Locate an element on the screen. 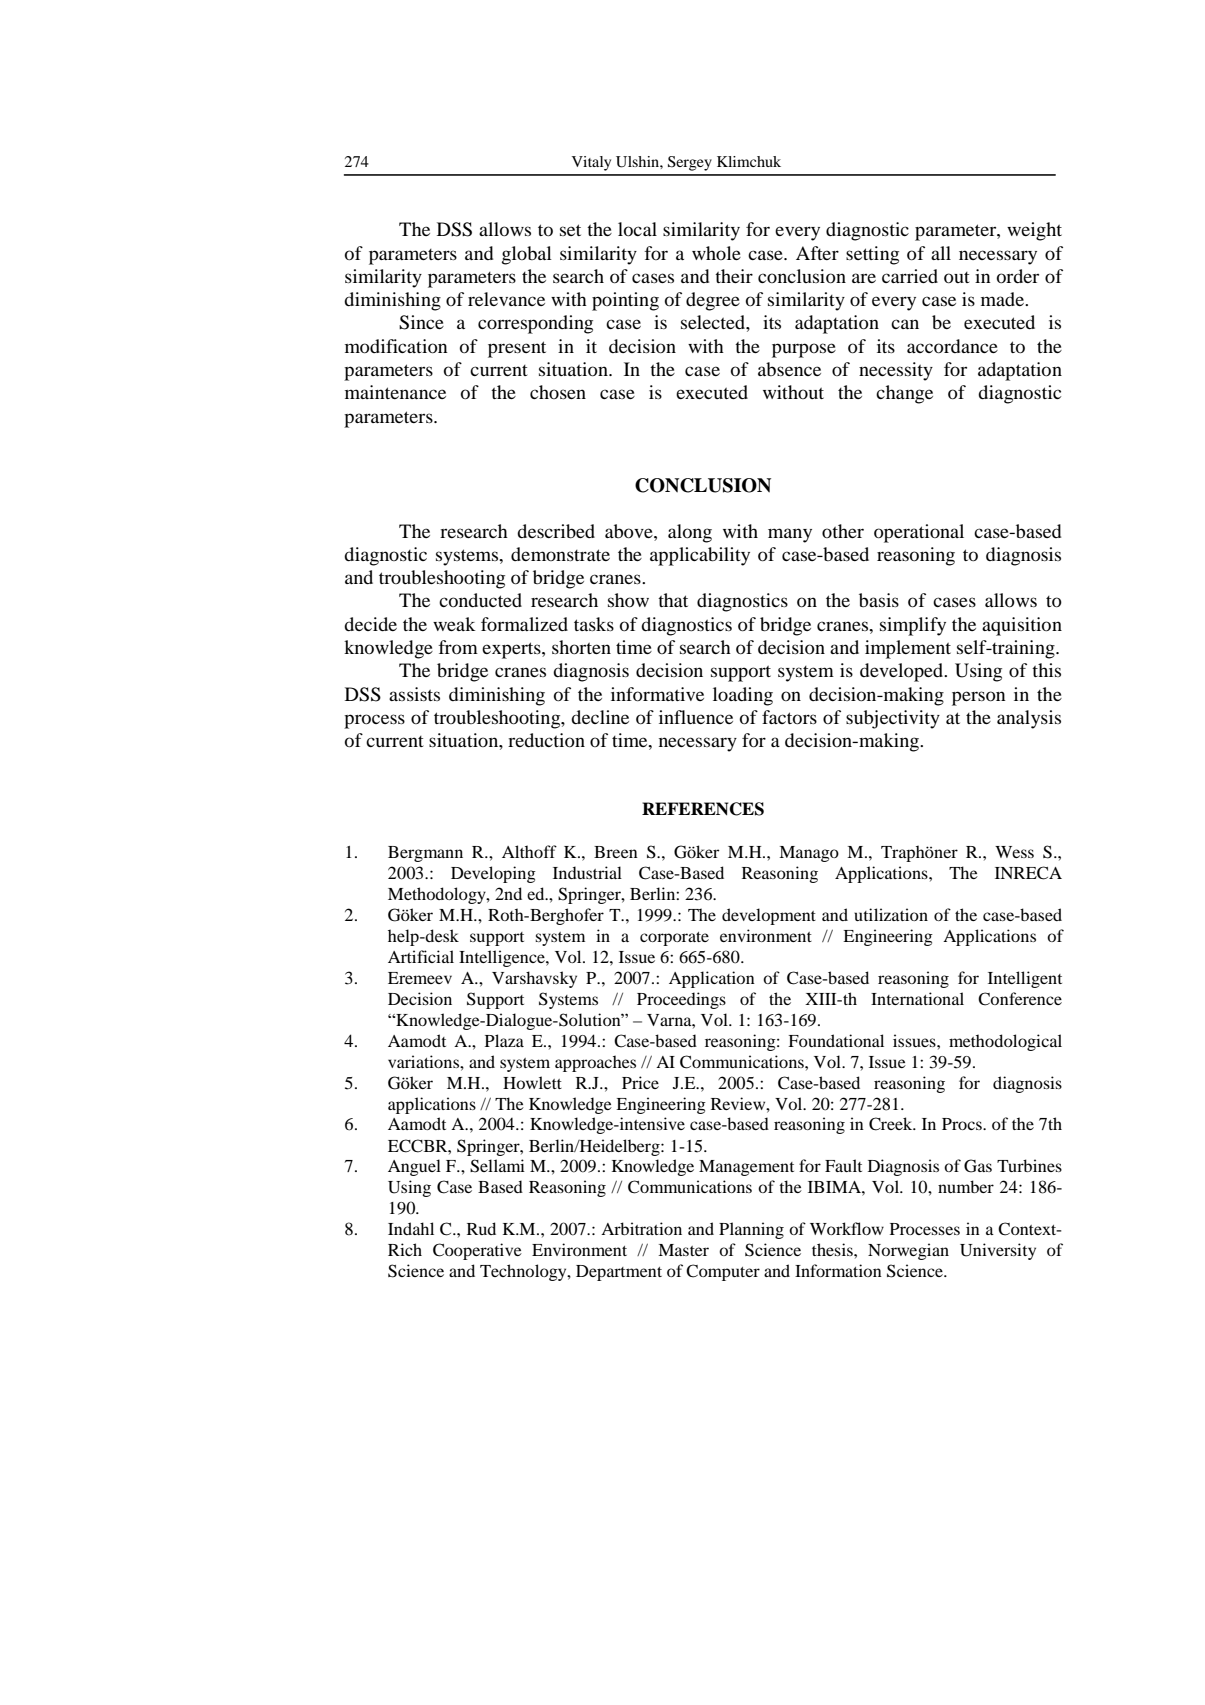 The image size is (1205, 1705). Developing is located at coordinates (493, 874).
